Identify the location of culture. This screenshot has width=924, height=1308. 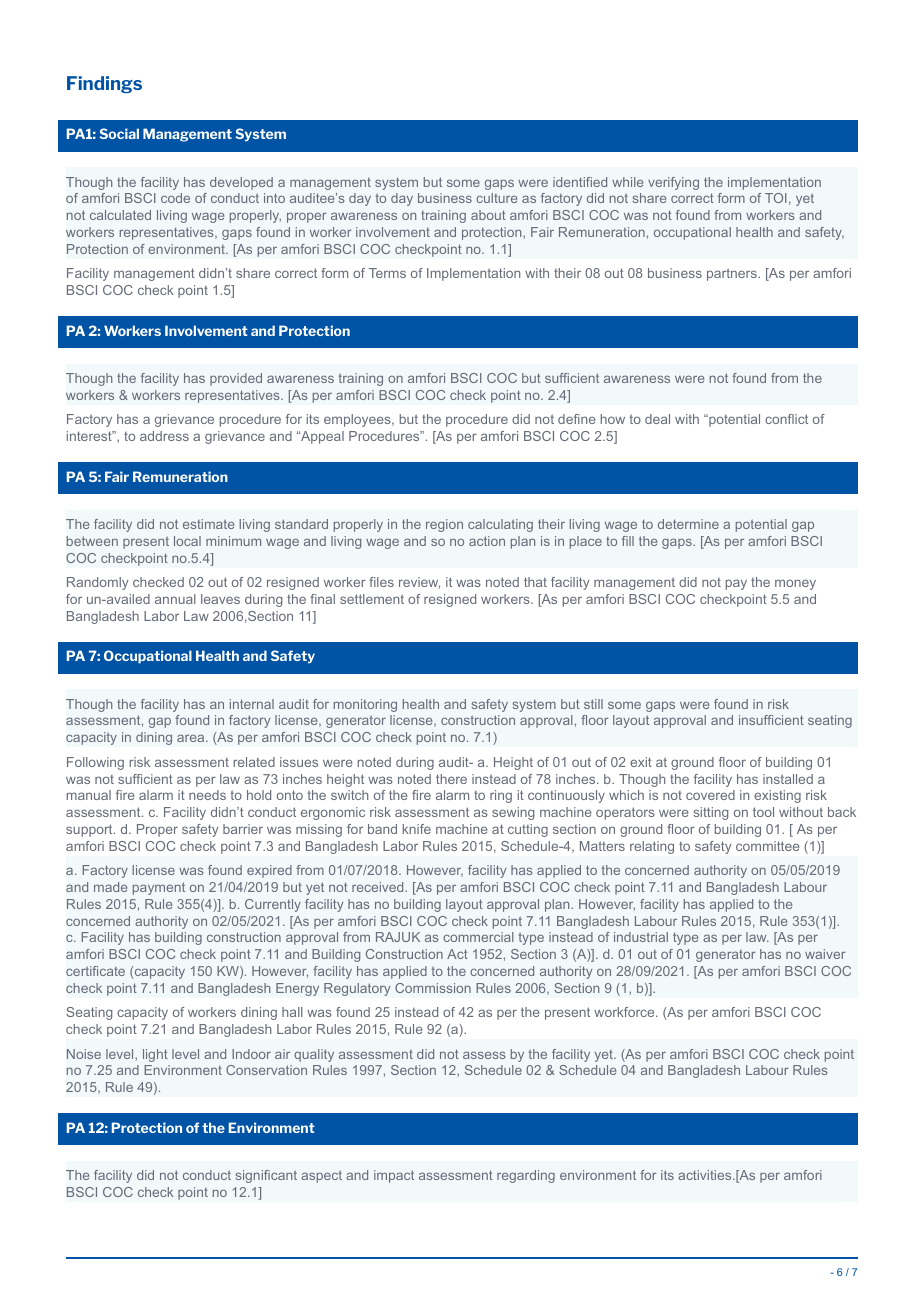
(496, 198).
